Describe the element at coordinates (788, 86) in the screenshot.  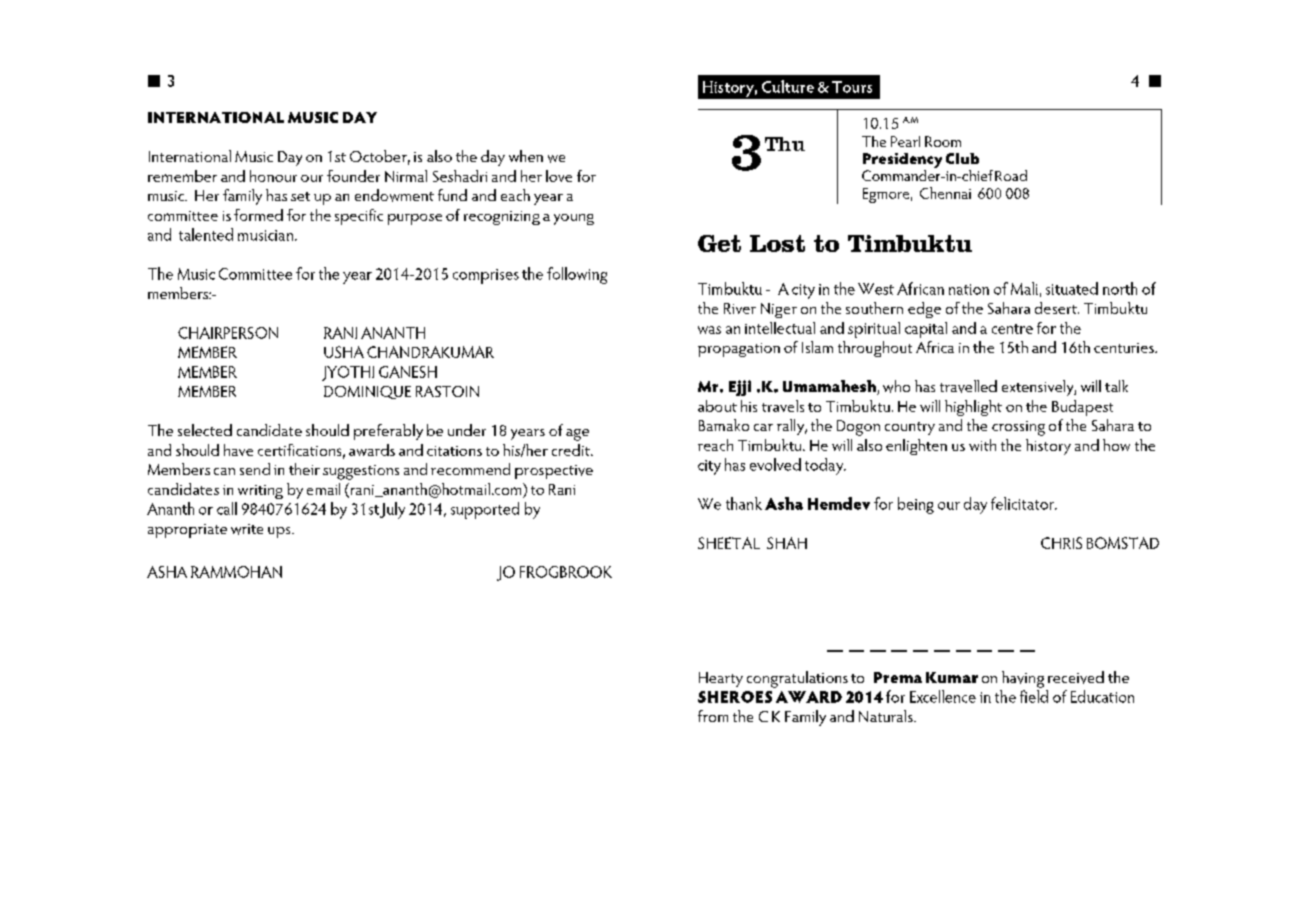
I see `Culture` at that location.
